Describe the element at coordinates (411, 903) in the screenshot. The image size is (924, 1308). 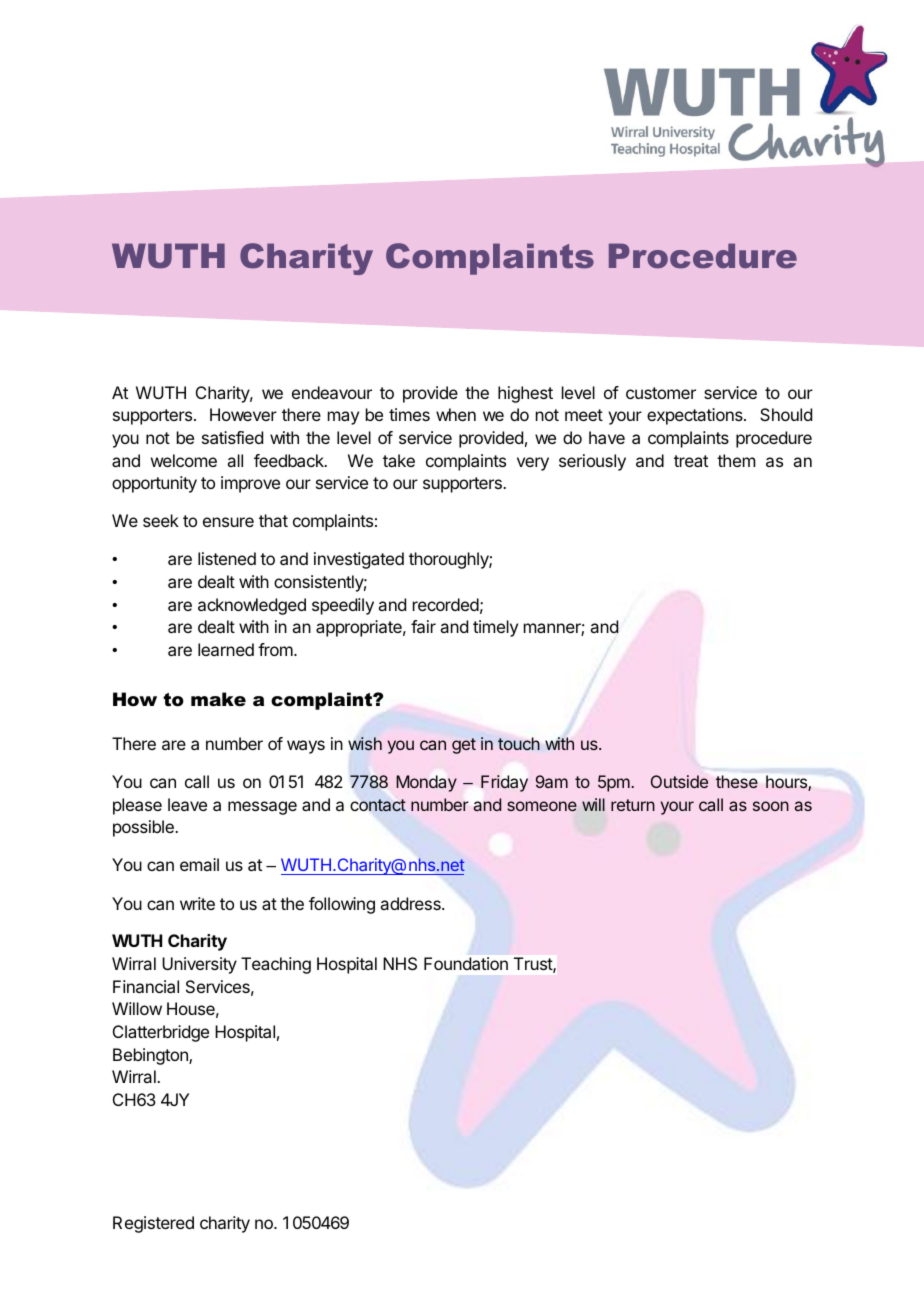
I see `address` at that location.
